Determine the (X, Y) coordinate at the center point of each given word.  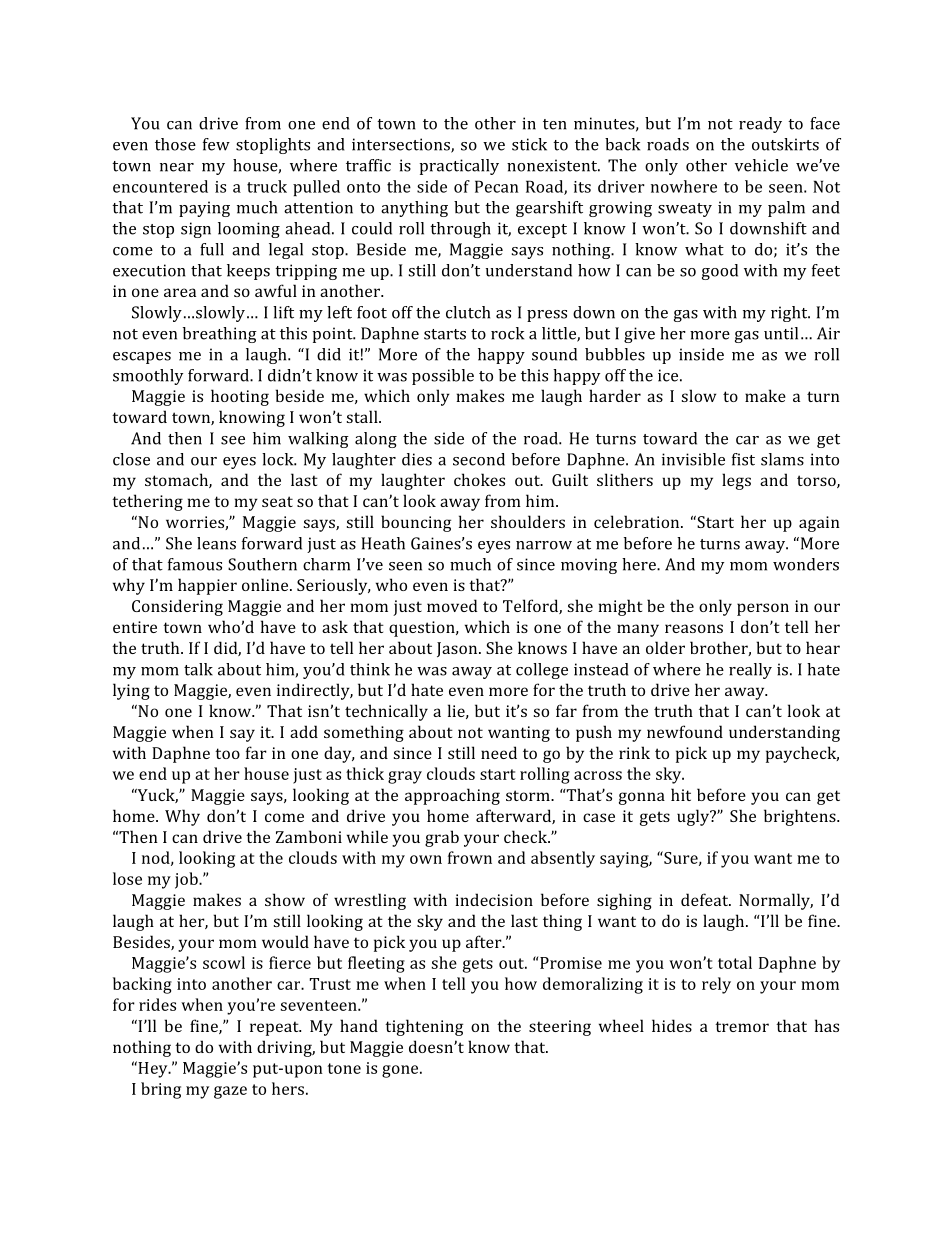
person (763, 609)
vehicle (761, 165)
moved (452, 605)
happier (207, 586)
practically (459, 167)
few (216, 144)
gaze (230, 1092)
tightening (424, 1027)
